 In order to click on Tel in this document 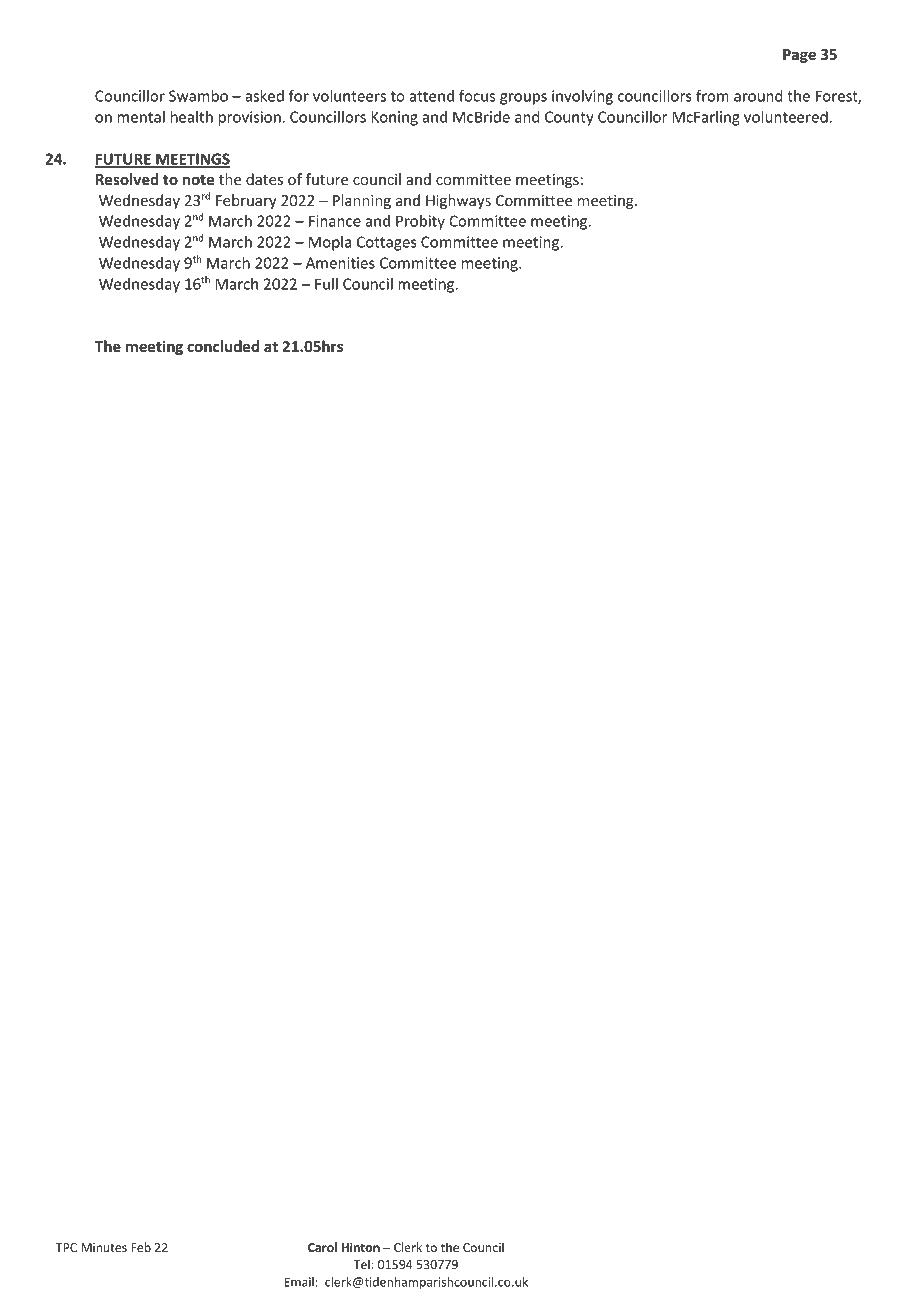, I will do `click(361, 1264)`.
